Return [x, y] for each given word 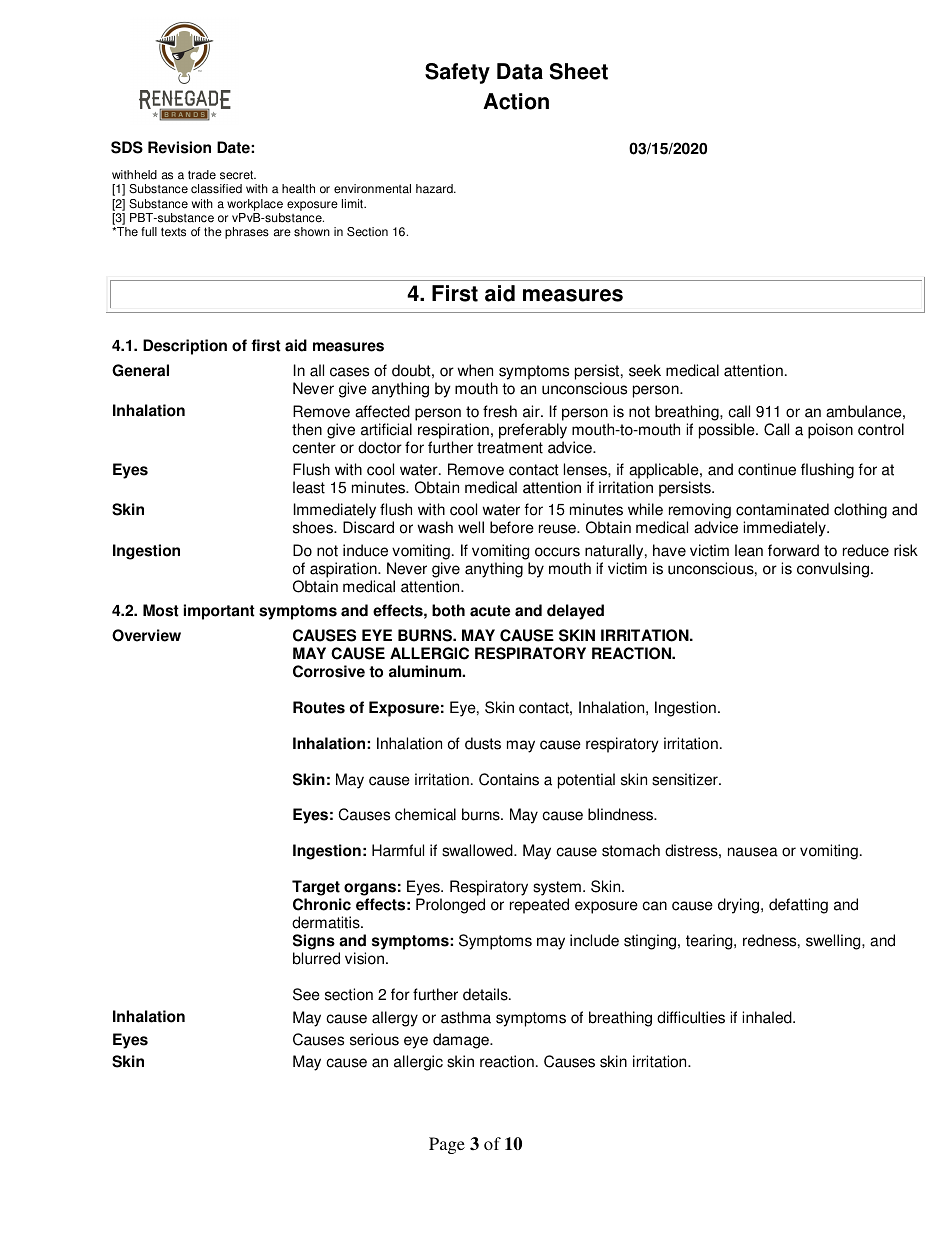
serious [374, 1039]
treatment [510, 448]
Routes [319, 707]
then [307, 429]
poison [830, 431]
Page [447, 1145]
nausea [753, 852]
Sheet [579, 71]
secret [238, 175]
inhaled [768, 1017]
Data [520, 71]
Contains [509, 779]
